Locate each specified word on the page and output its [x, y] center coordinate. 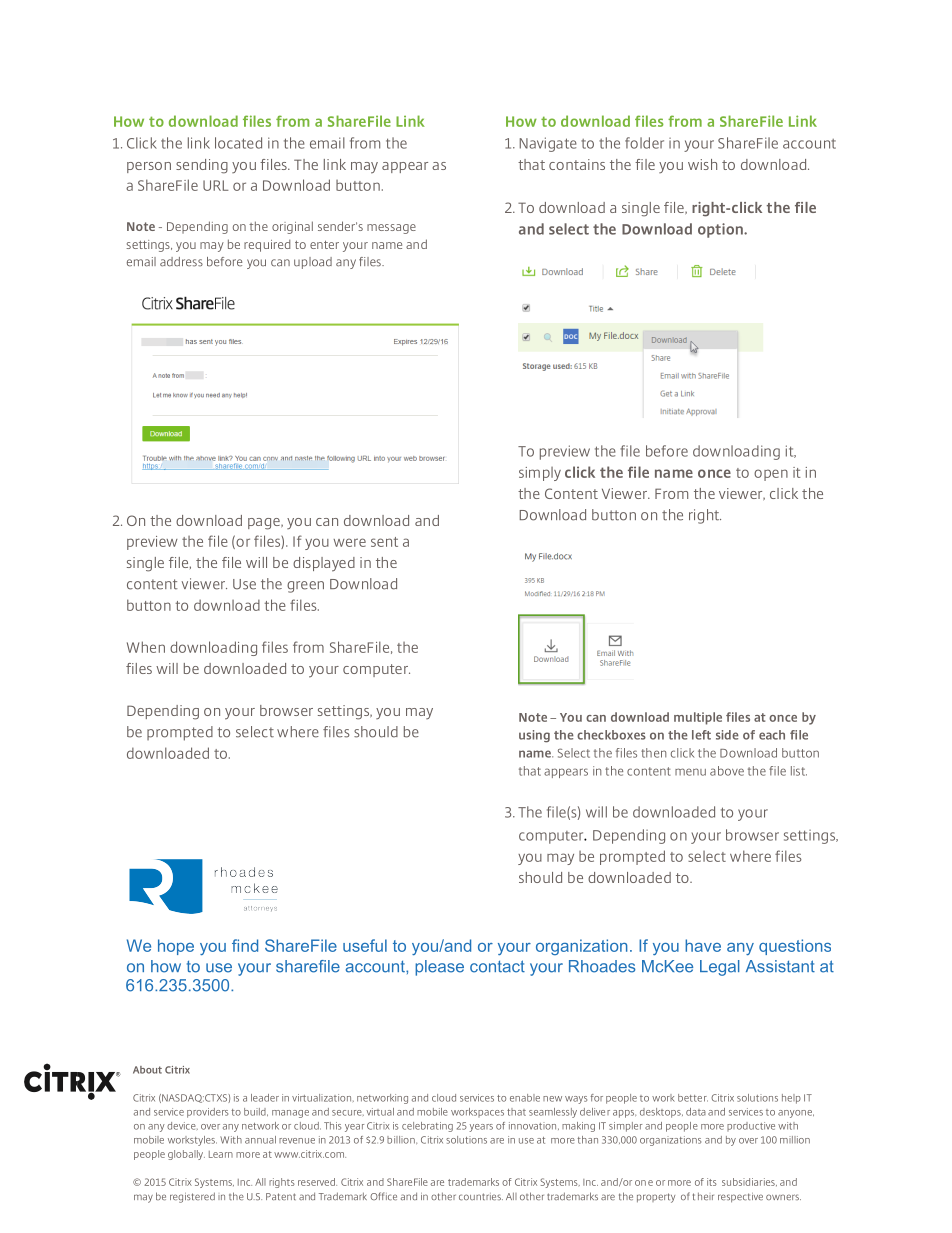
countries [481, 1197]
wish [702, 164]
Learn [221, 1154]
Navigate [548, 144]
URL [216, 185]
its [712, 1182]
